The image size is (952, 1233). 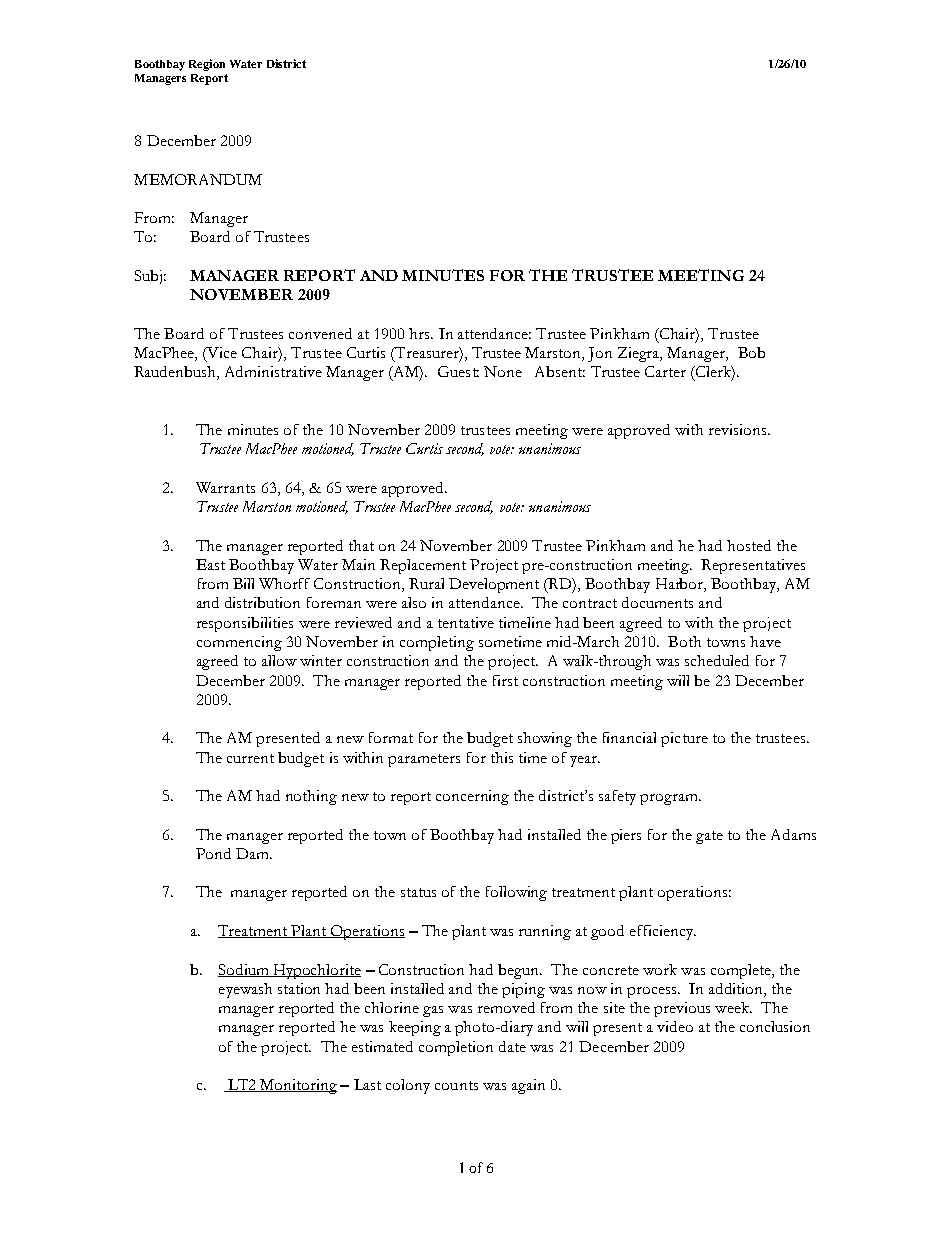 I want to click on hosted, so click(x=749, y=545).
